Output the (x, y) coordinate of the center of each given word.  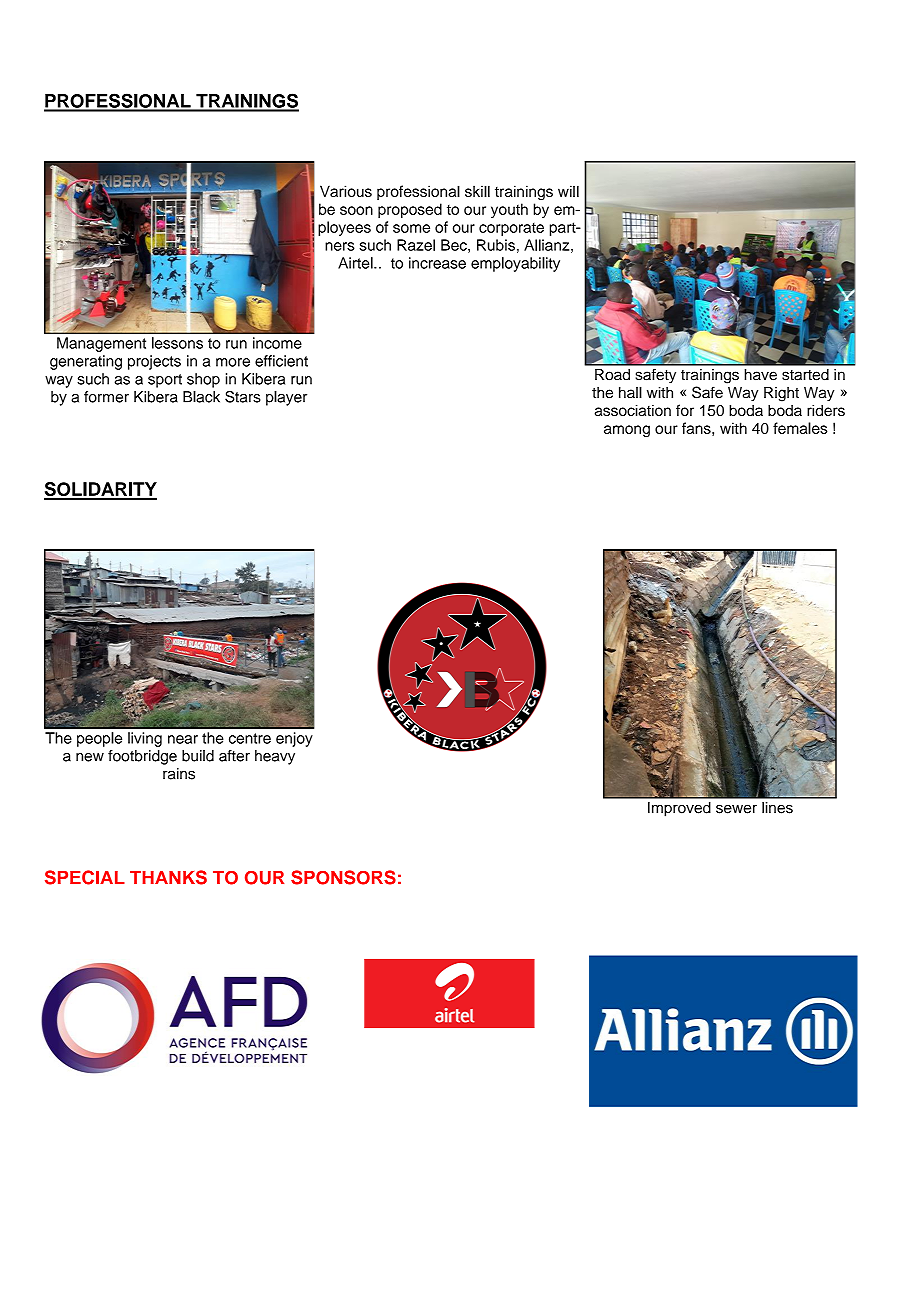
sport (165, 381)
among (627, 431)
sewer (736, 809)
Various (346, 191)
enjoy (294, 739)
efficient (281, 361)
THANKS (168, 877)
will (568, 191)
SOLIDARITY (100, 490)
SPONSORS (343, 877)
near (183, 739)
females (800, 428)
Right (781, 394)
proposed (410, 210)
